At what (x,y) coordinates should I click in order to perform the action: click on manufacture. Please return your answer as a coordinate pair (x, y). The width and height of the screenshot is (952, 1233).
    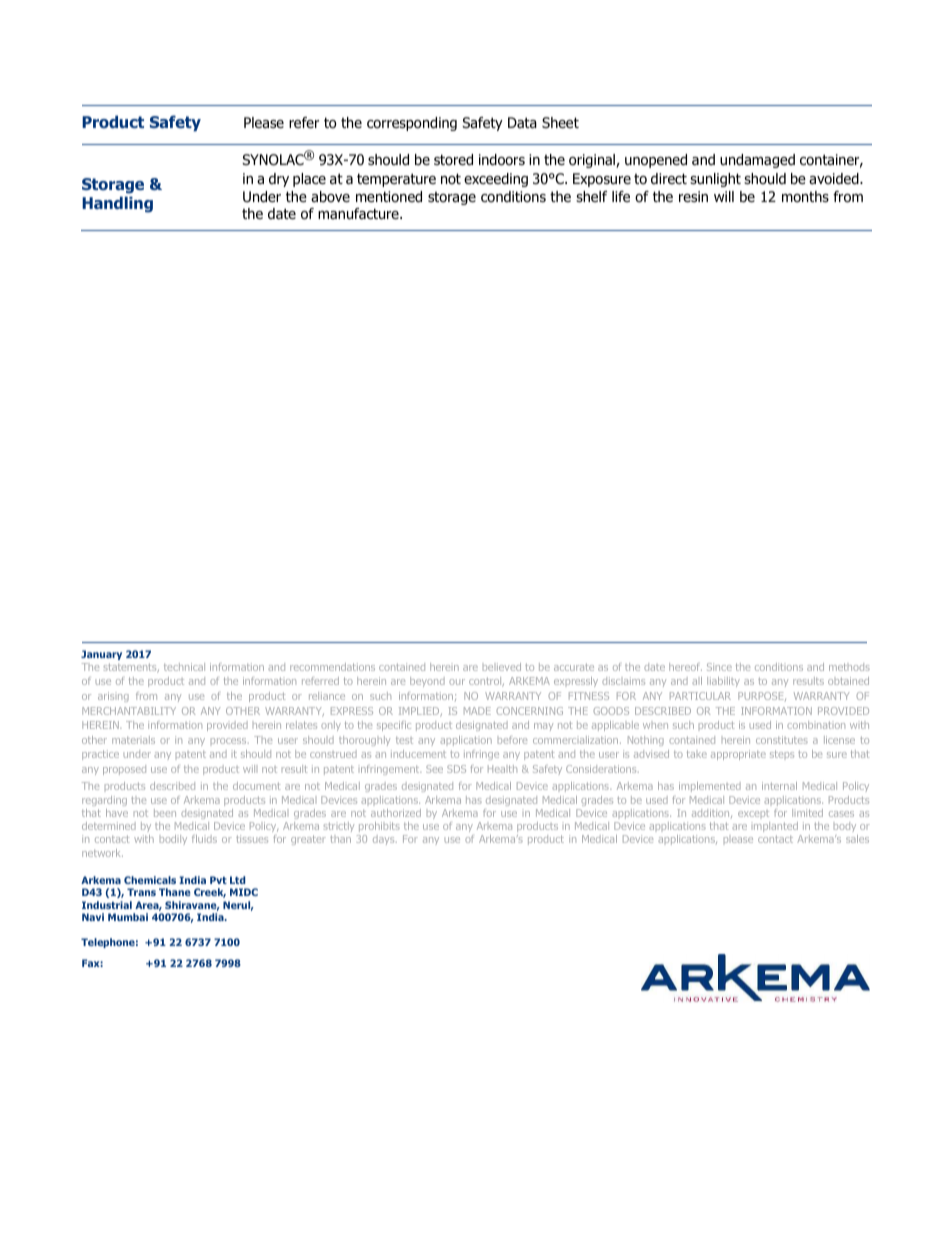
    Looking at the image, I should click on (359, 214).
